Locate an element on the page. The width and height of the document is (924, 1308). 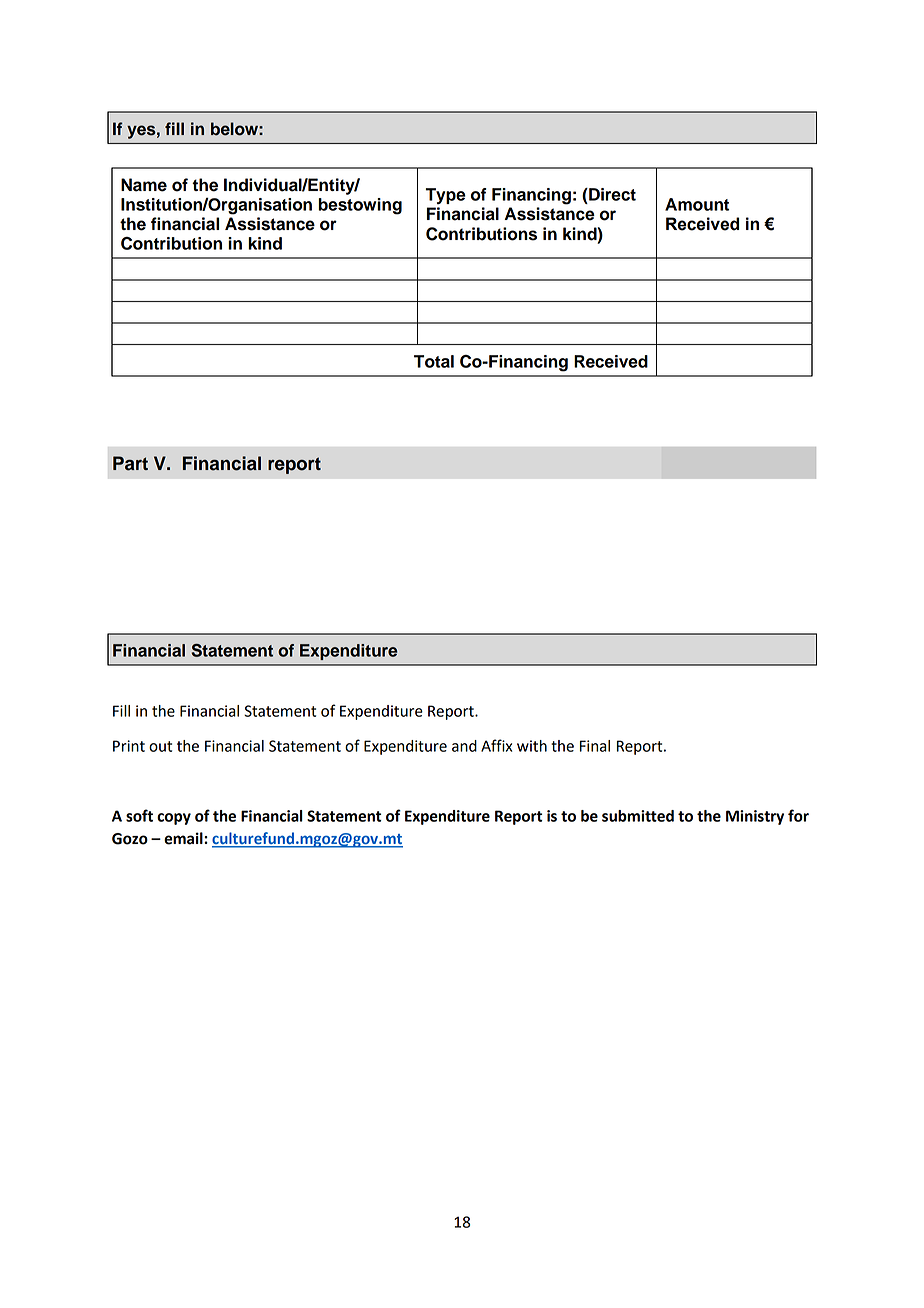
Name is located at coordinates (144, 185).
